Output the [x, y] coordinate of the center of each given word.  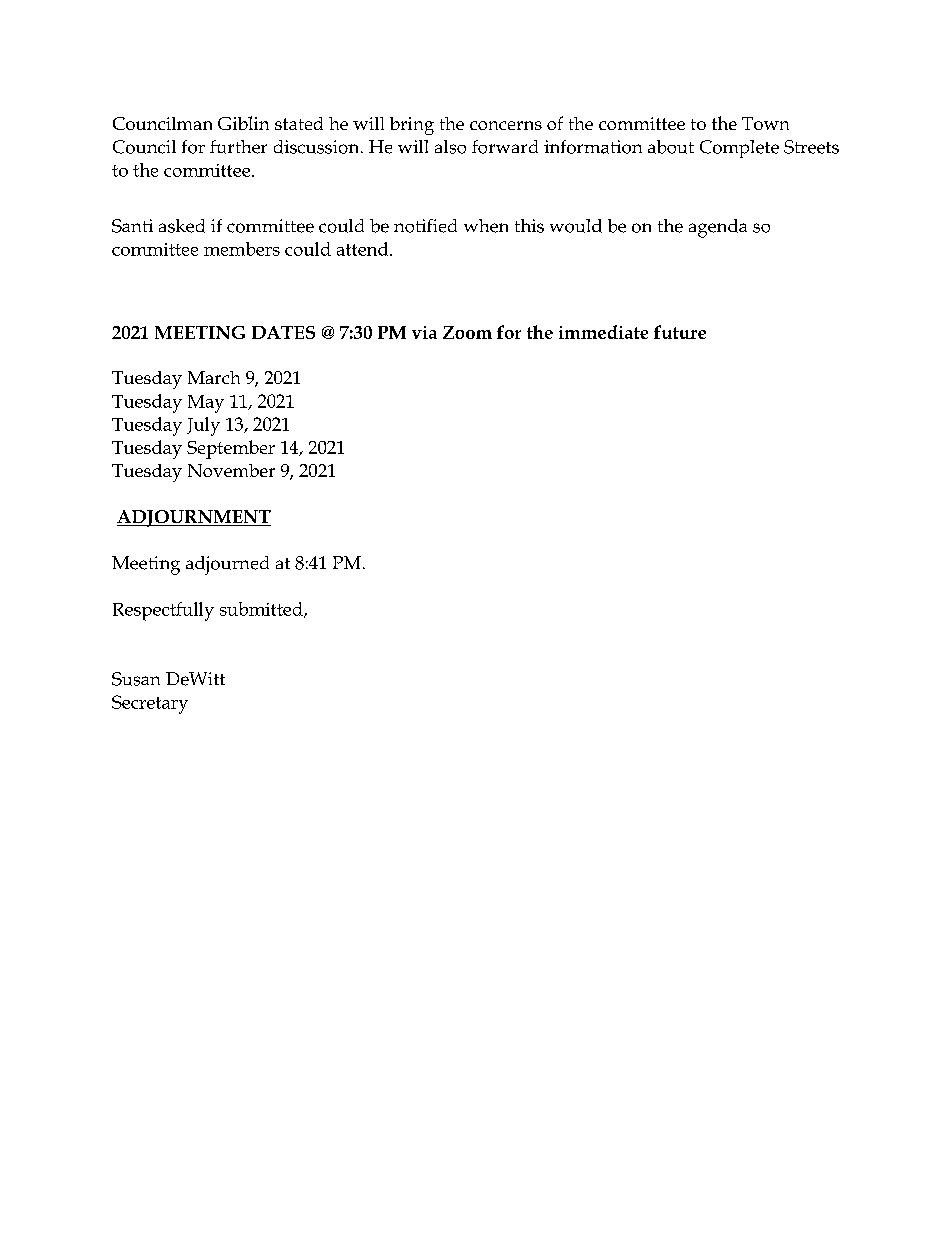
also [450, 147]
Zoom [467, 332]
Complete [739, 149]
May [206, 404]
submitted [262, 610]
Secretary [150, 704]
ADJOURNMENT [194, 518]
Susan [136, 679]
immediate [603, 332]
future [680, 332]
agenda [718, 228]
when [486, 226]
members [242, 249]
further [238, 147]
